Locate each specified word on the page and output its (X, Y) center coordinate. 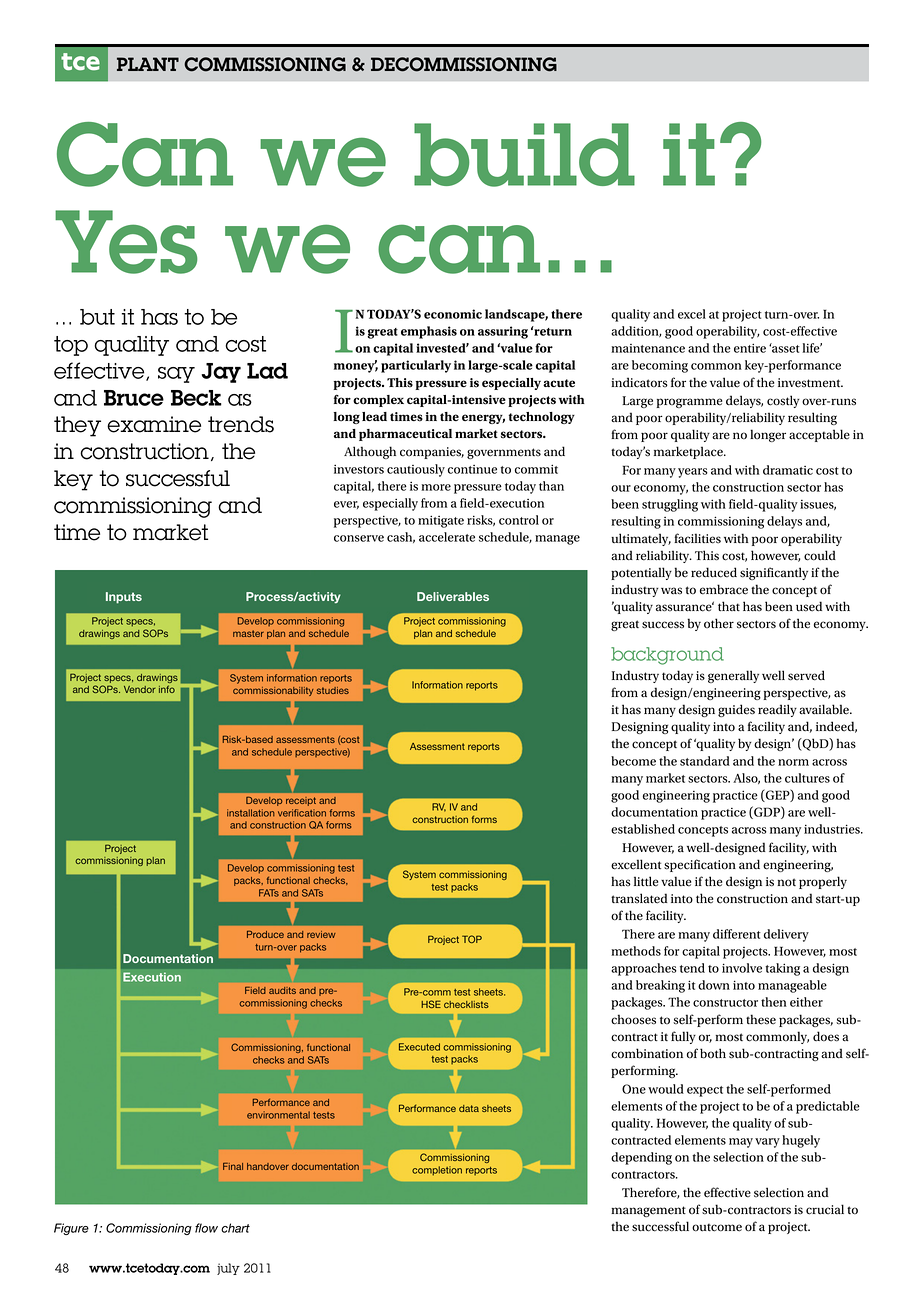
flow (206, 1228)
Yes (126, 242)
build (524, 155)
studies (333, 690)
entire (750, 348)
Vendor (140, 689)
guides (736, 710)
